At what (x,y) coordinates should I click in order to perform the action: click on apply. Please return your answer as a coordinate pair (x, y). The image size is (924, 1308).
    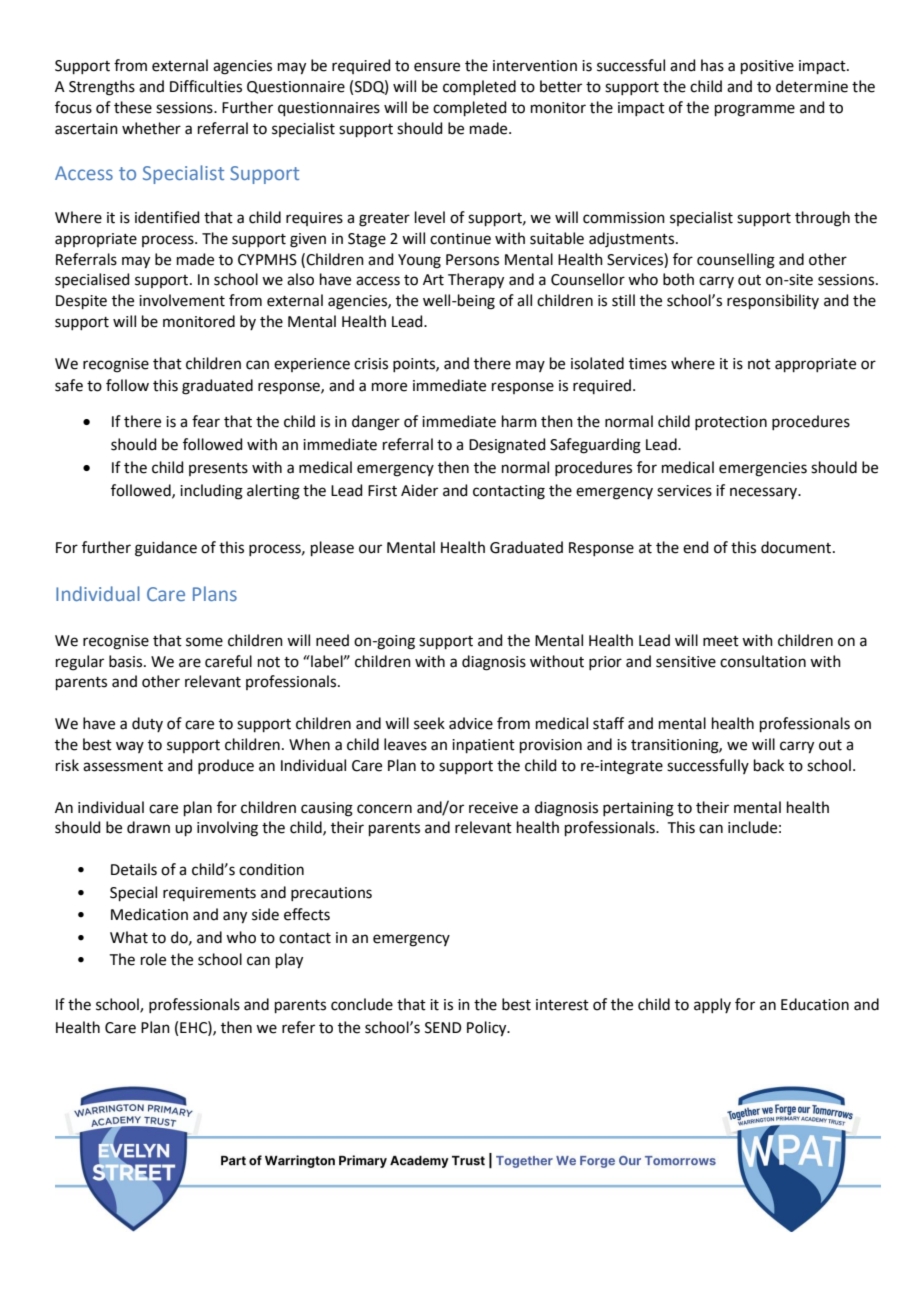
    Looking at the image, I should click on (712, 1005).
